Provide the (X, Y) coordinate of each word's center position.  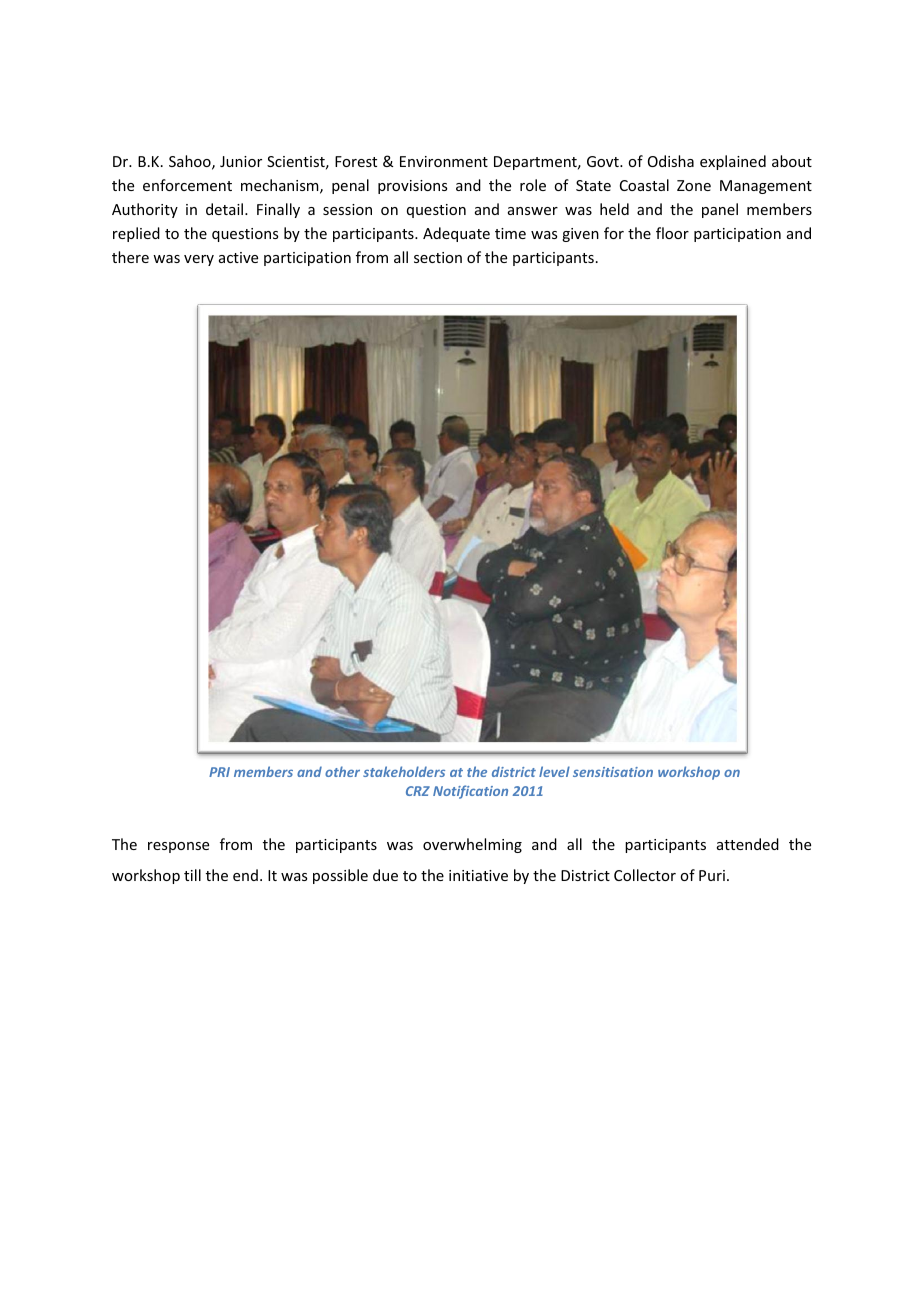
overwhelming (472, 845)
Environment (444, 161)
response (178, 847)
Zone (694, 185)
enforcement (187, 185)
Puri (712, 875)
